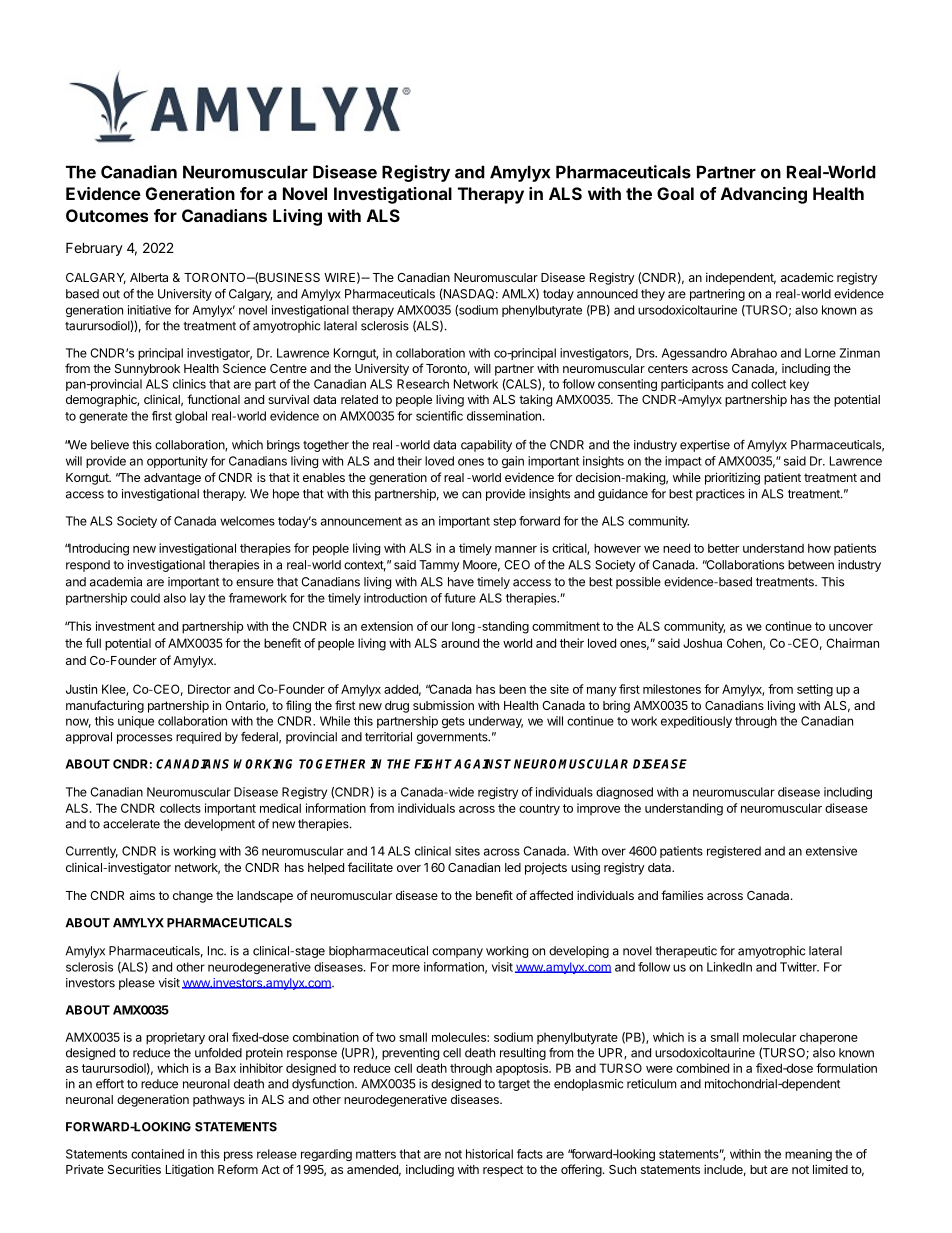 Image resolution: width=952 pixels, height=1233 pixels. I want to click on global, so click(191, 417).
